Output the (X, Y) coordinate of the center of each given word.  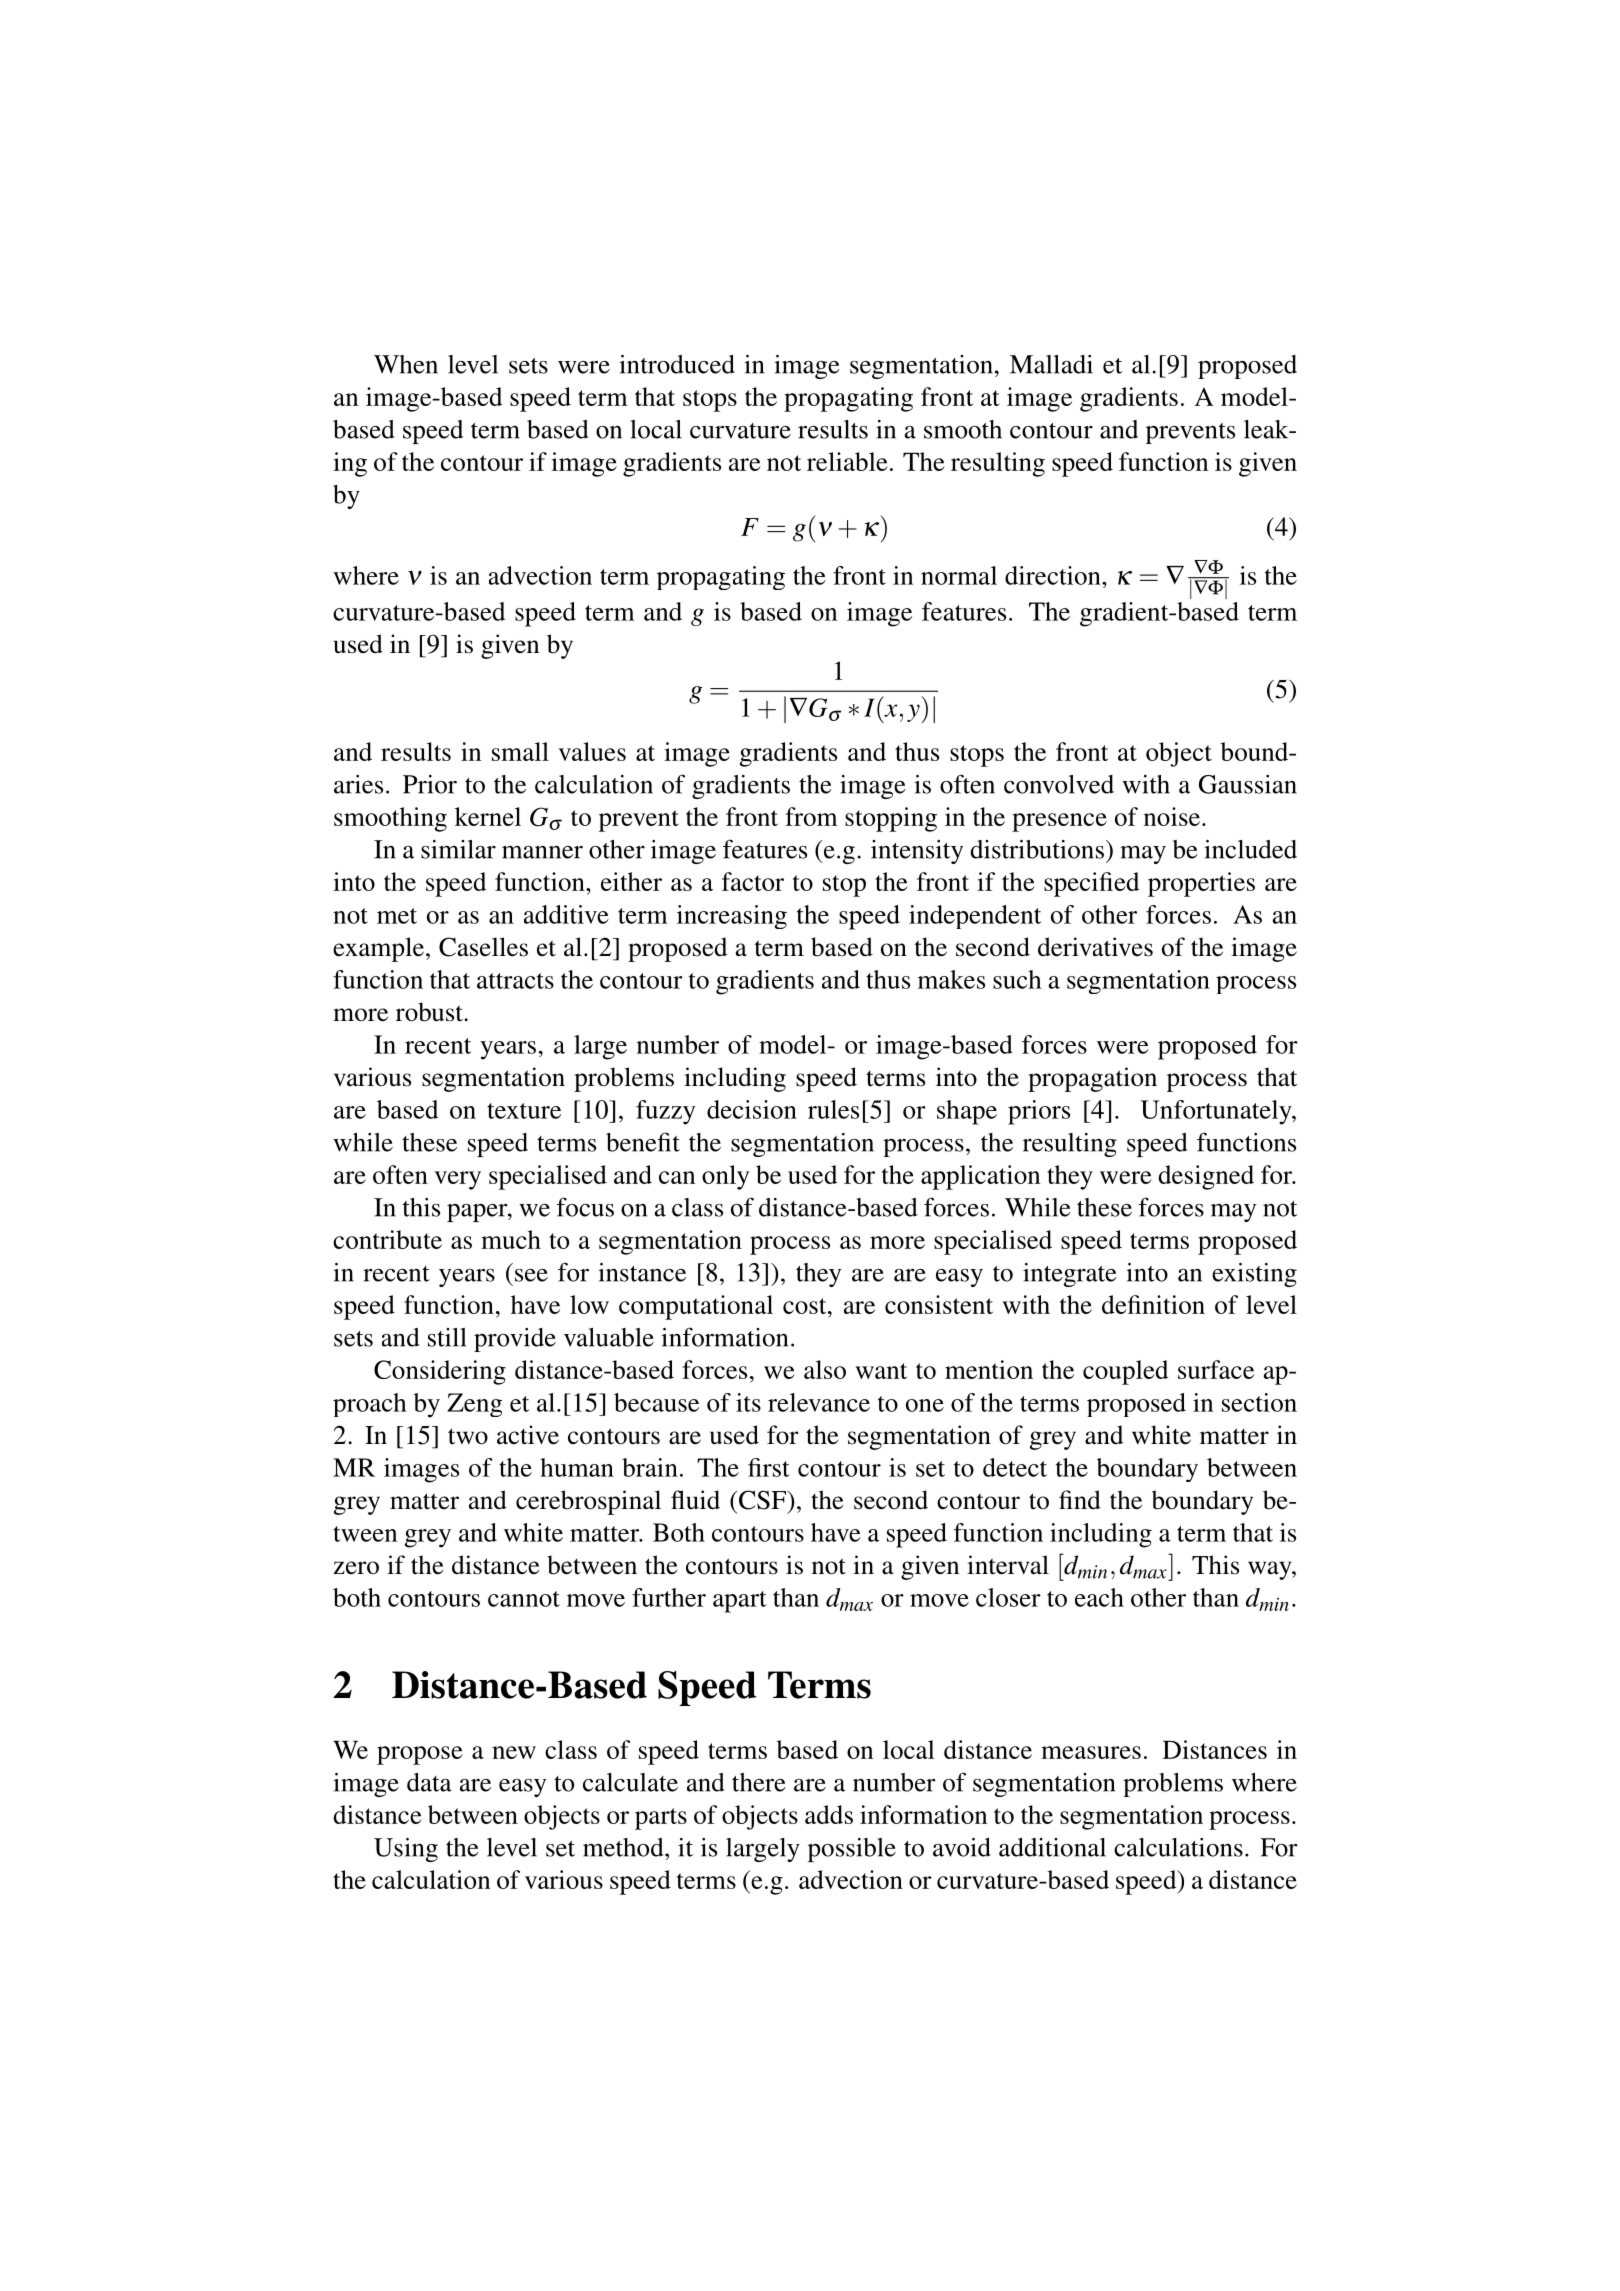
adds (829, 1814)
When (406, 364)
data (429, 1782)
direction (1054, 575)
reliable (847, 461)
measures (1091, 1752)
